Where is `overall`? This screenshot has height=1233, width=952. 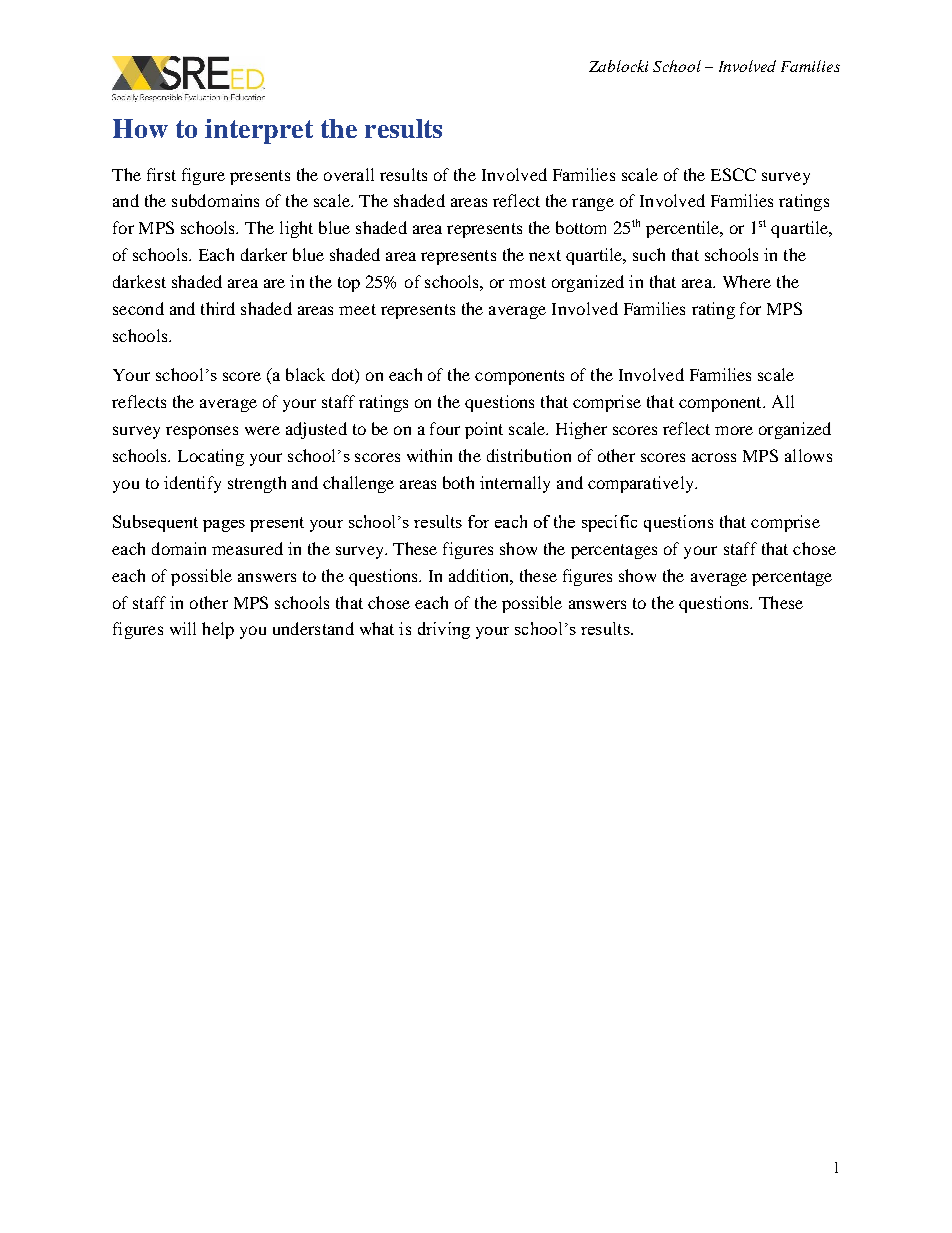 overall is located at coordinates (349, 174).
